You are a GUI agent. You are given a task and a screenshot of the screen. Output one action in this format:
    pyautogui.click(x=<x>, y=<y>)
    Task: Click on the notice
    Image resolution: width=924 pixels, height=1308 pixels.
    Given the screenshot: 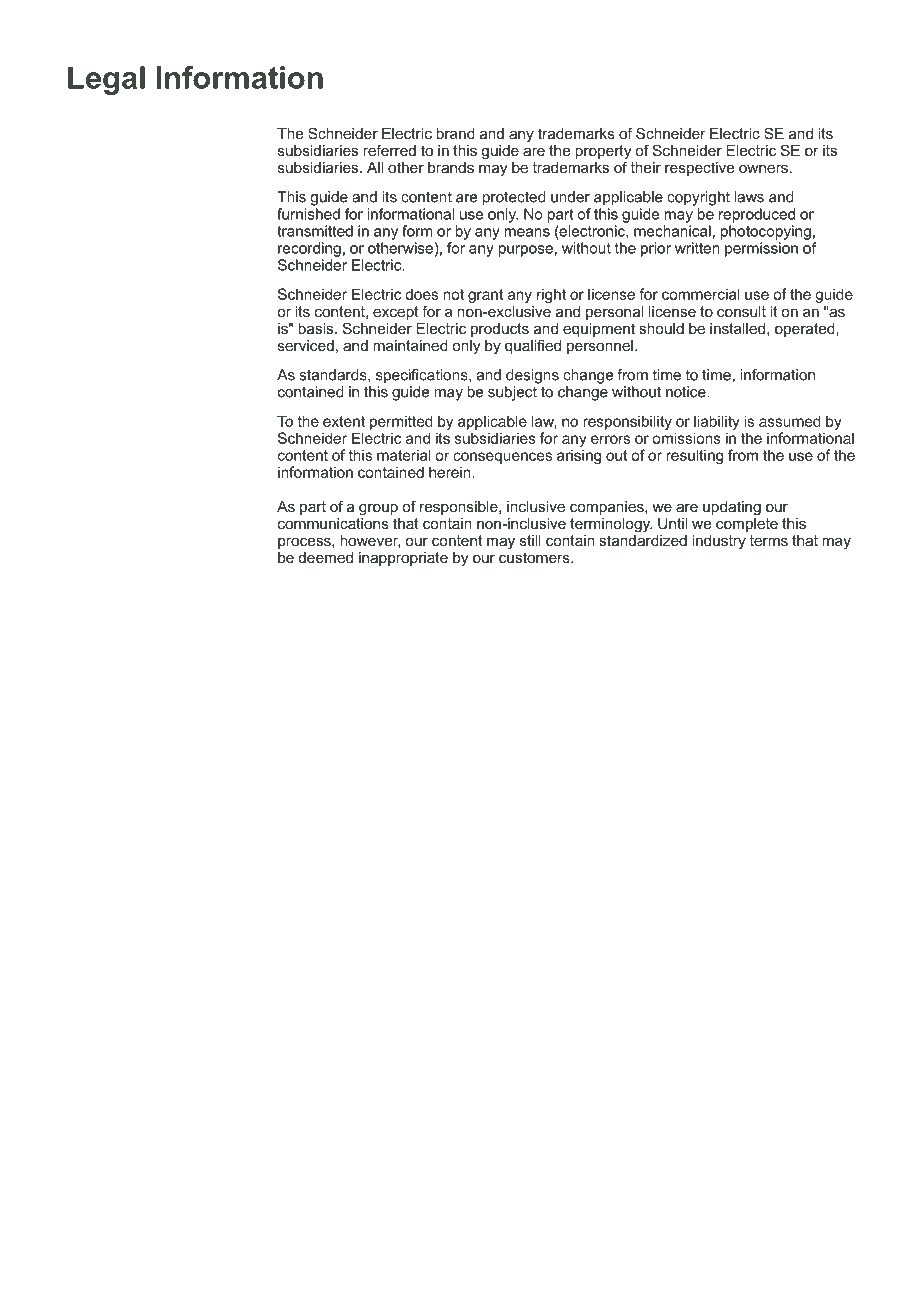 What is the action you would take?
    pyautogui.click(x=687, y=392)
